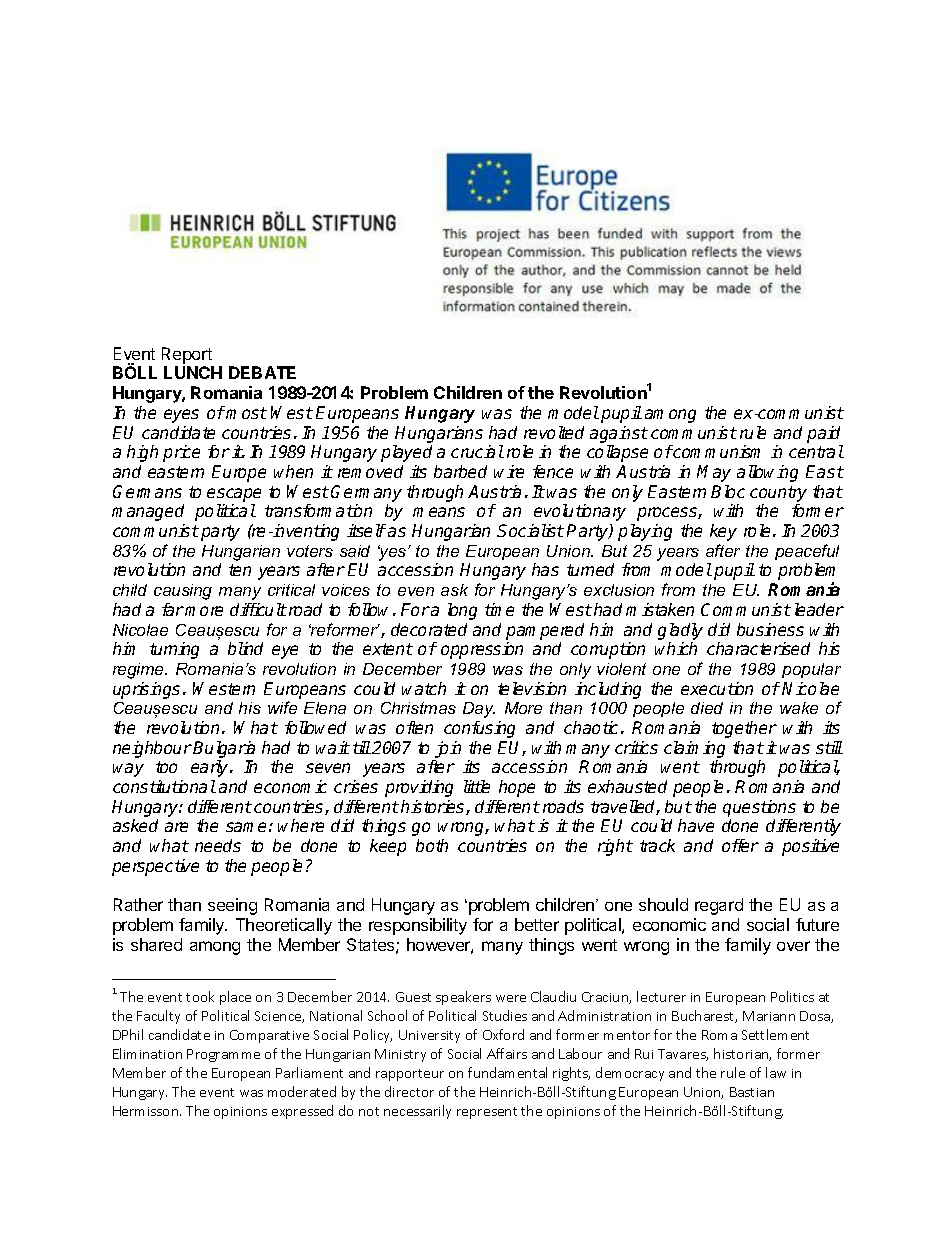 This screenshot has width=952, height=1233. I want to click on offer, so click(740, 845).
